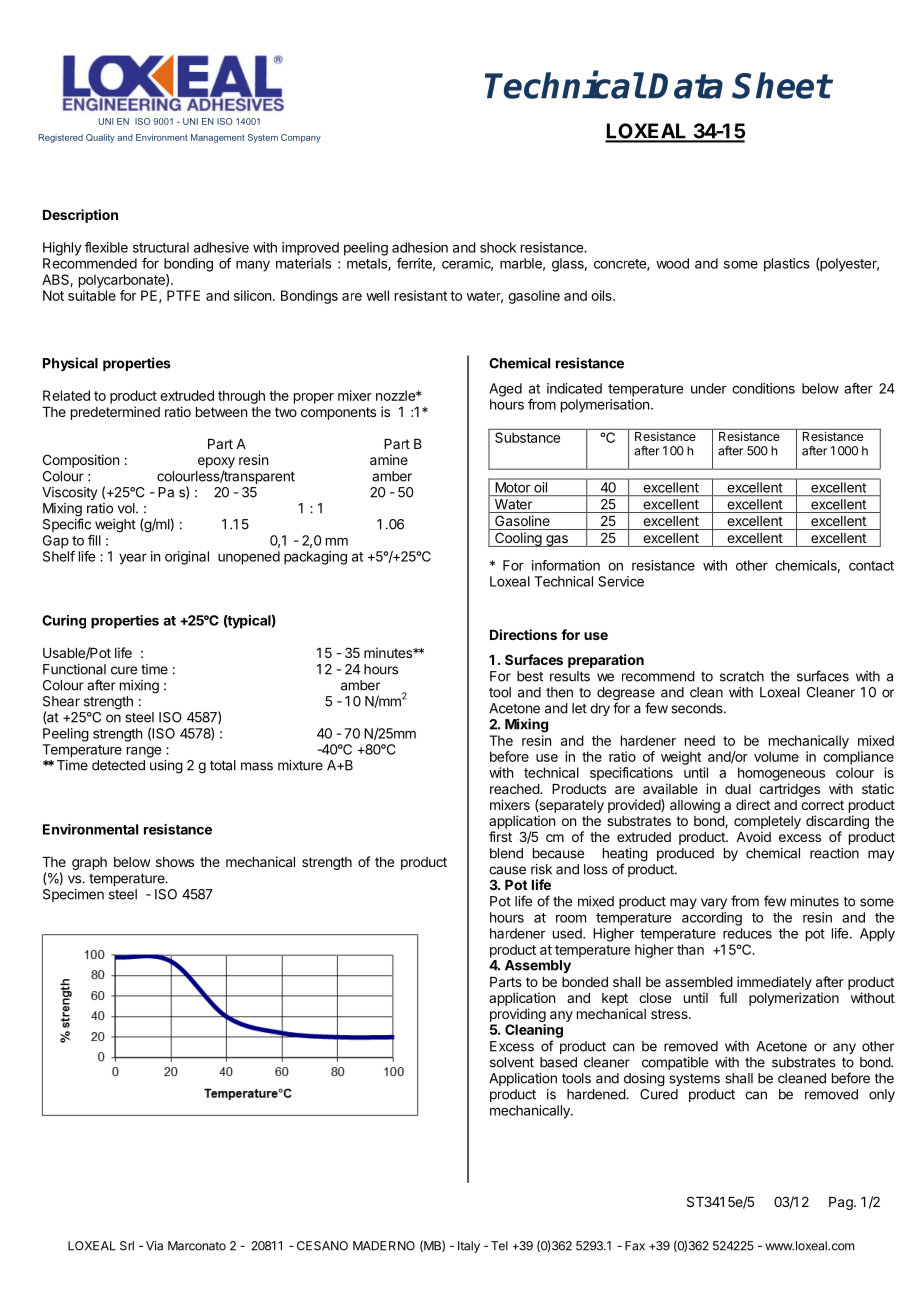  I want to click on Italy, so click(469, 1247).
